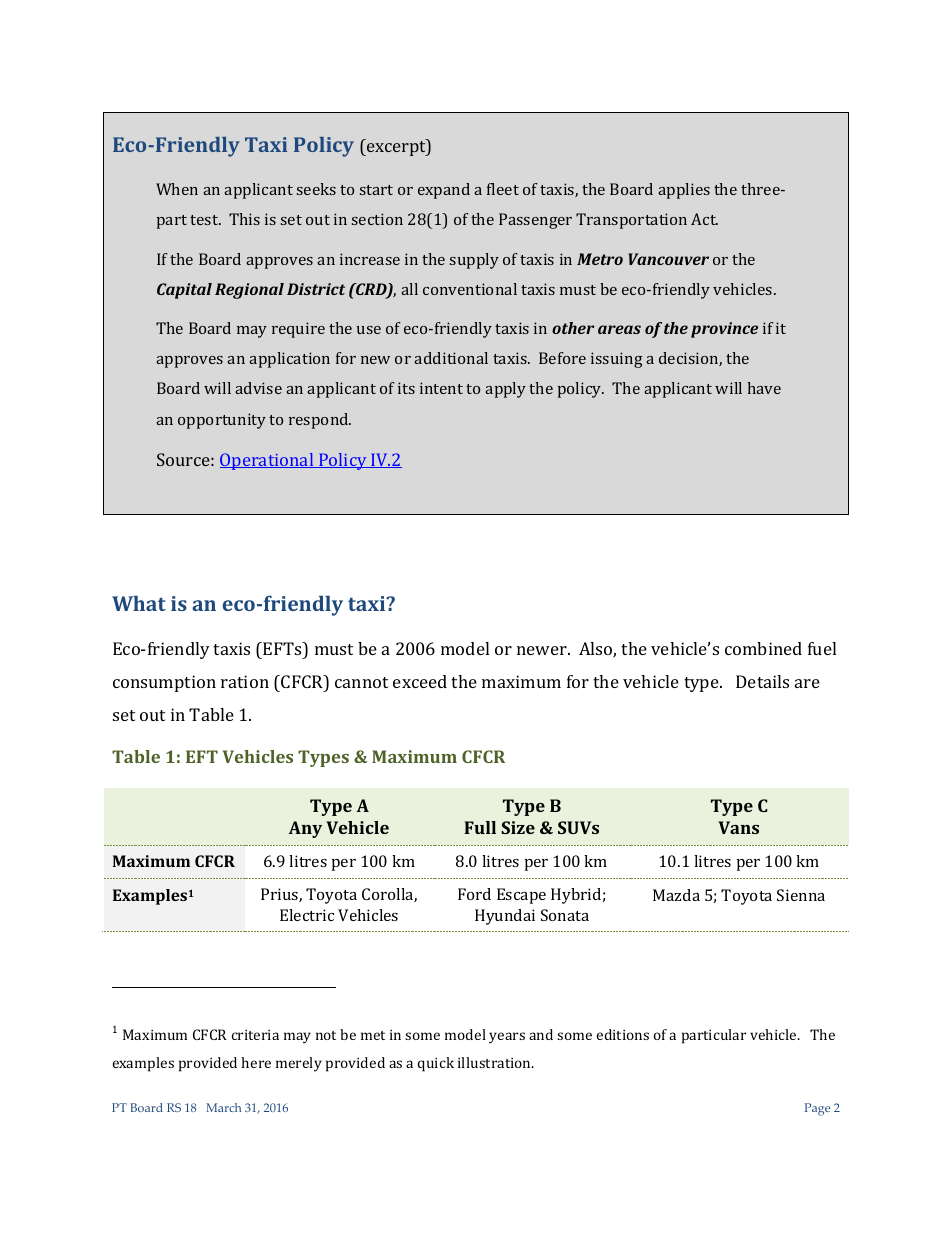  Describe the element at coordinates (244, 219) in the screenshot. I see `This` at that location.
